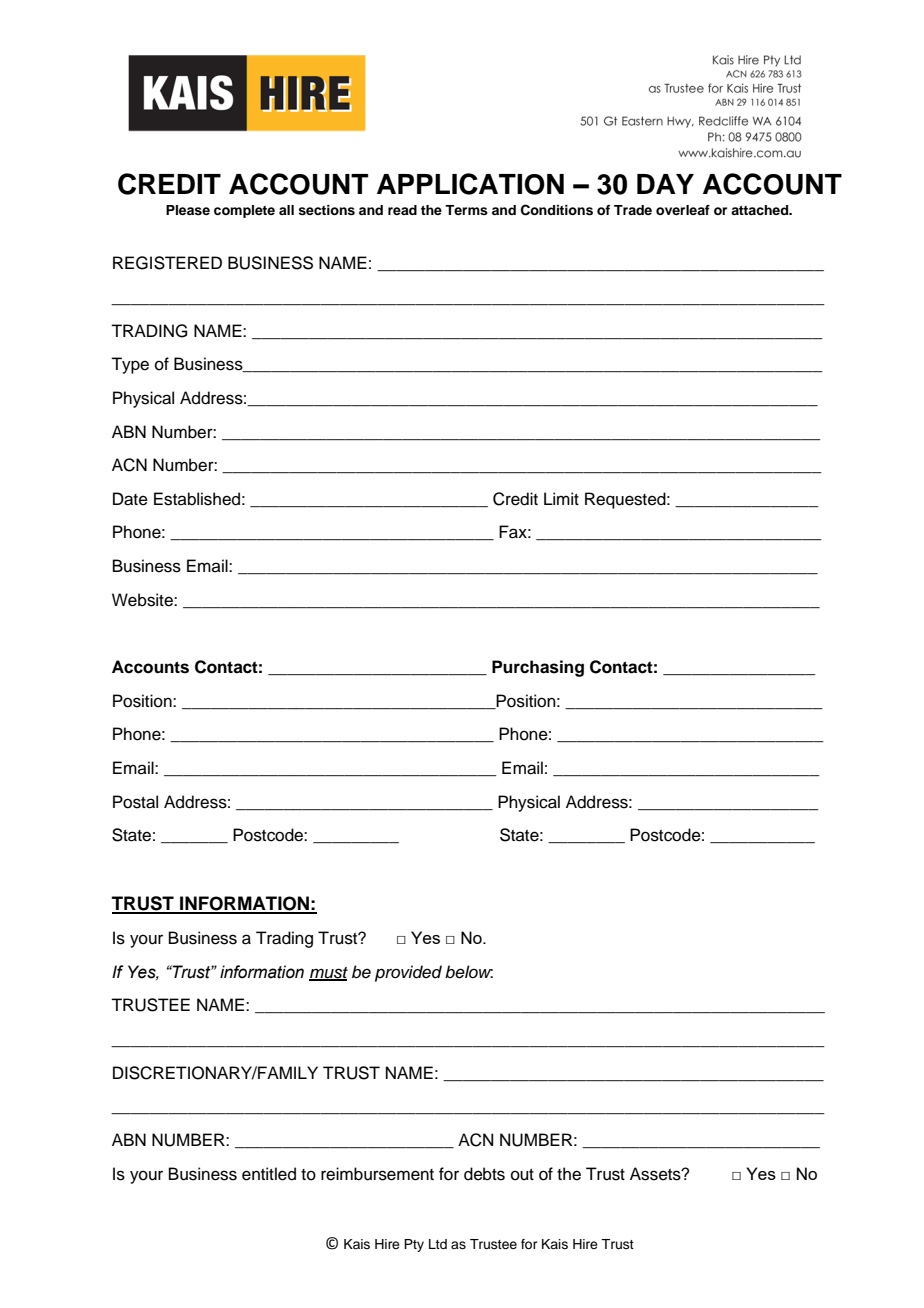 The height and width of the screenshot is (1308, 924). What do you see at coordinates (561, 498) in the screenshot?
I see `Limit` at bounding box center [561, 498].
